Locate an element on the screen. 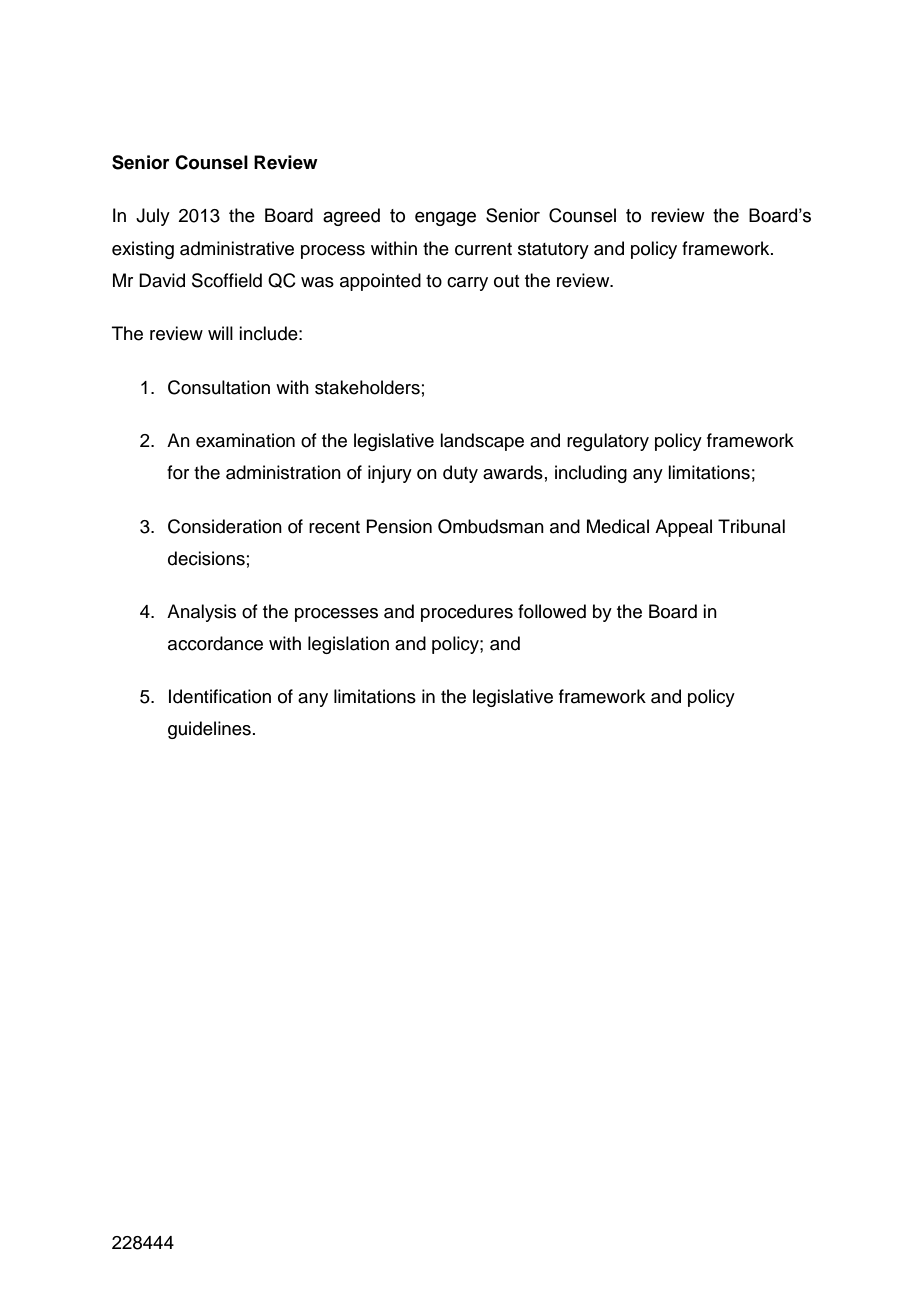 Image resolution: width=924 pixels, height=1308 pixels. legislation is located at coordinates (348, 645).
